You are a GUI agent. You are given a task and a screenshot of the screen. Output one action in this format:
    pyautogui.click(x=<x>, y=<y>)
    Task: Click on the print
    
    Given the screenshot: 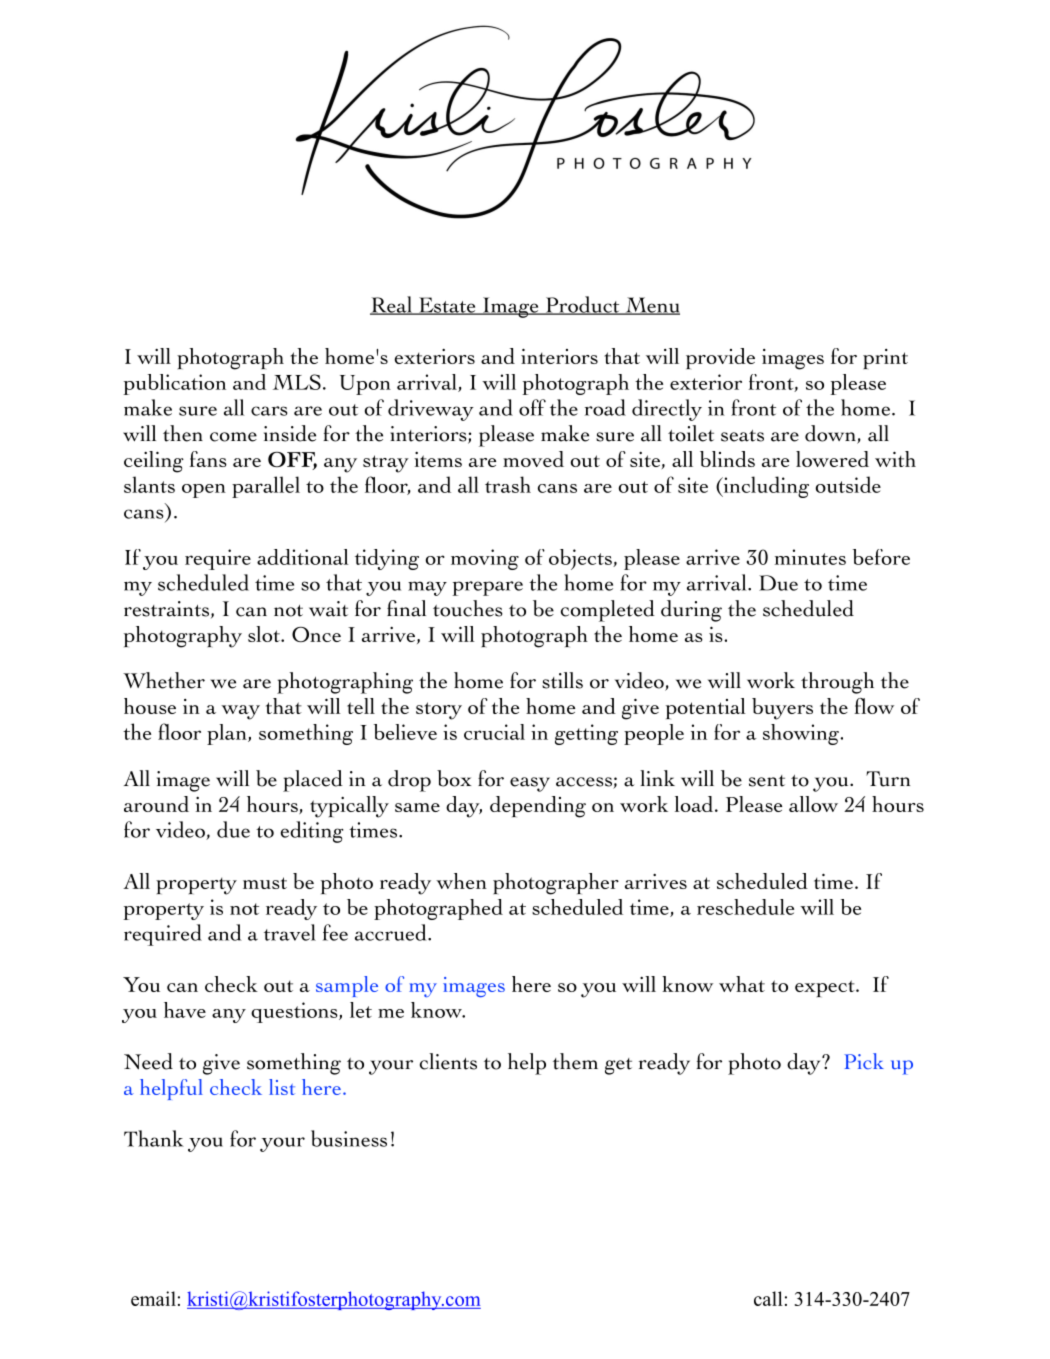 What is the action you would take?
    pyautogui.click(x=885, y=359)
